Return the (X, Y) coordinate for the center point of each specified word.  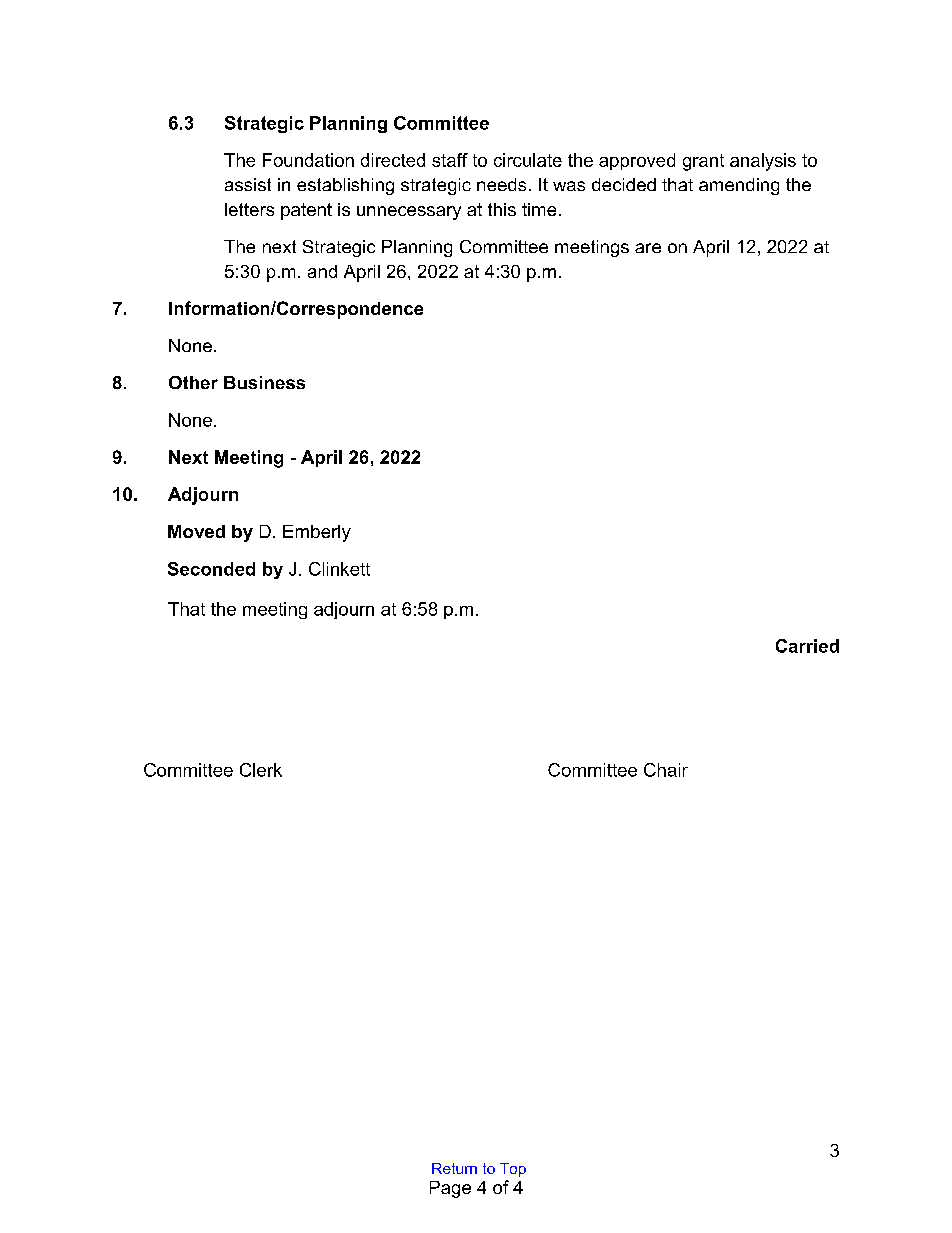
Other (193, 382)
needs (501, 184)
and (322, 271)
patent (306, 211)
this (502, 209)
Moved (196, 531)
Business (264, 382)
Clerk (261, 770)
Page (450, 1189)
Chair (666, 770)
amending (739, 186)
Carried (807, 646)
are (648, 248)
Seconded (211, 569)
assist (248, 184)
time (539, 209)
